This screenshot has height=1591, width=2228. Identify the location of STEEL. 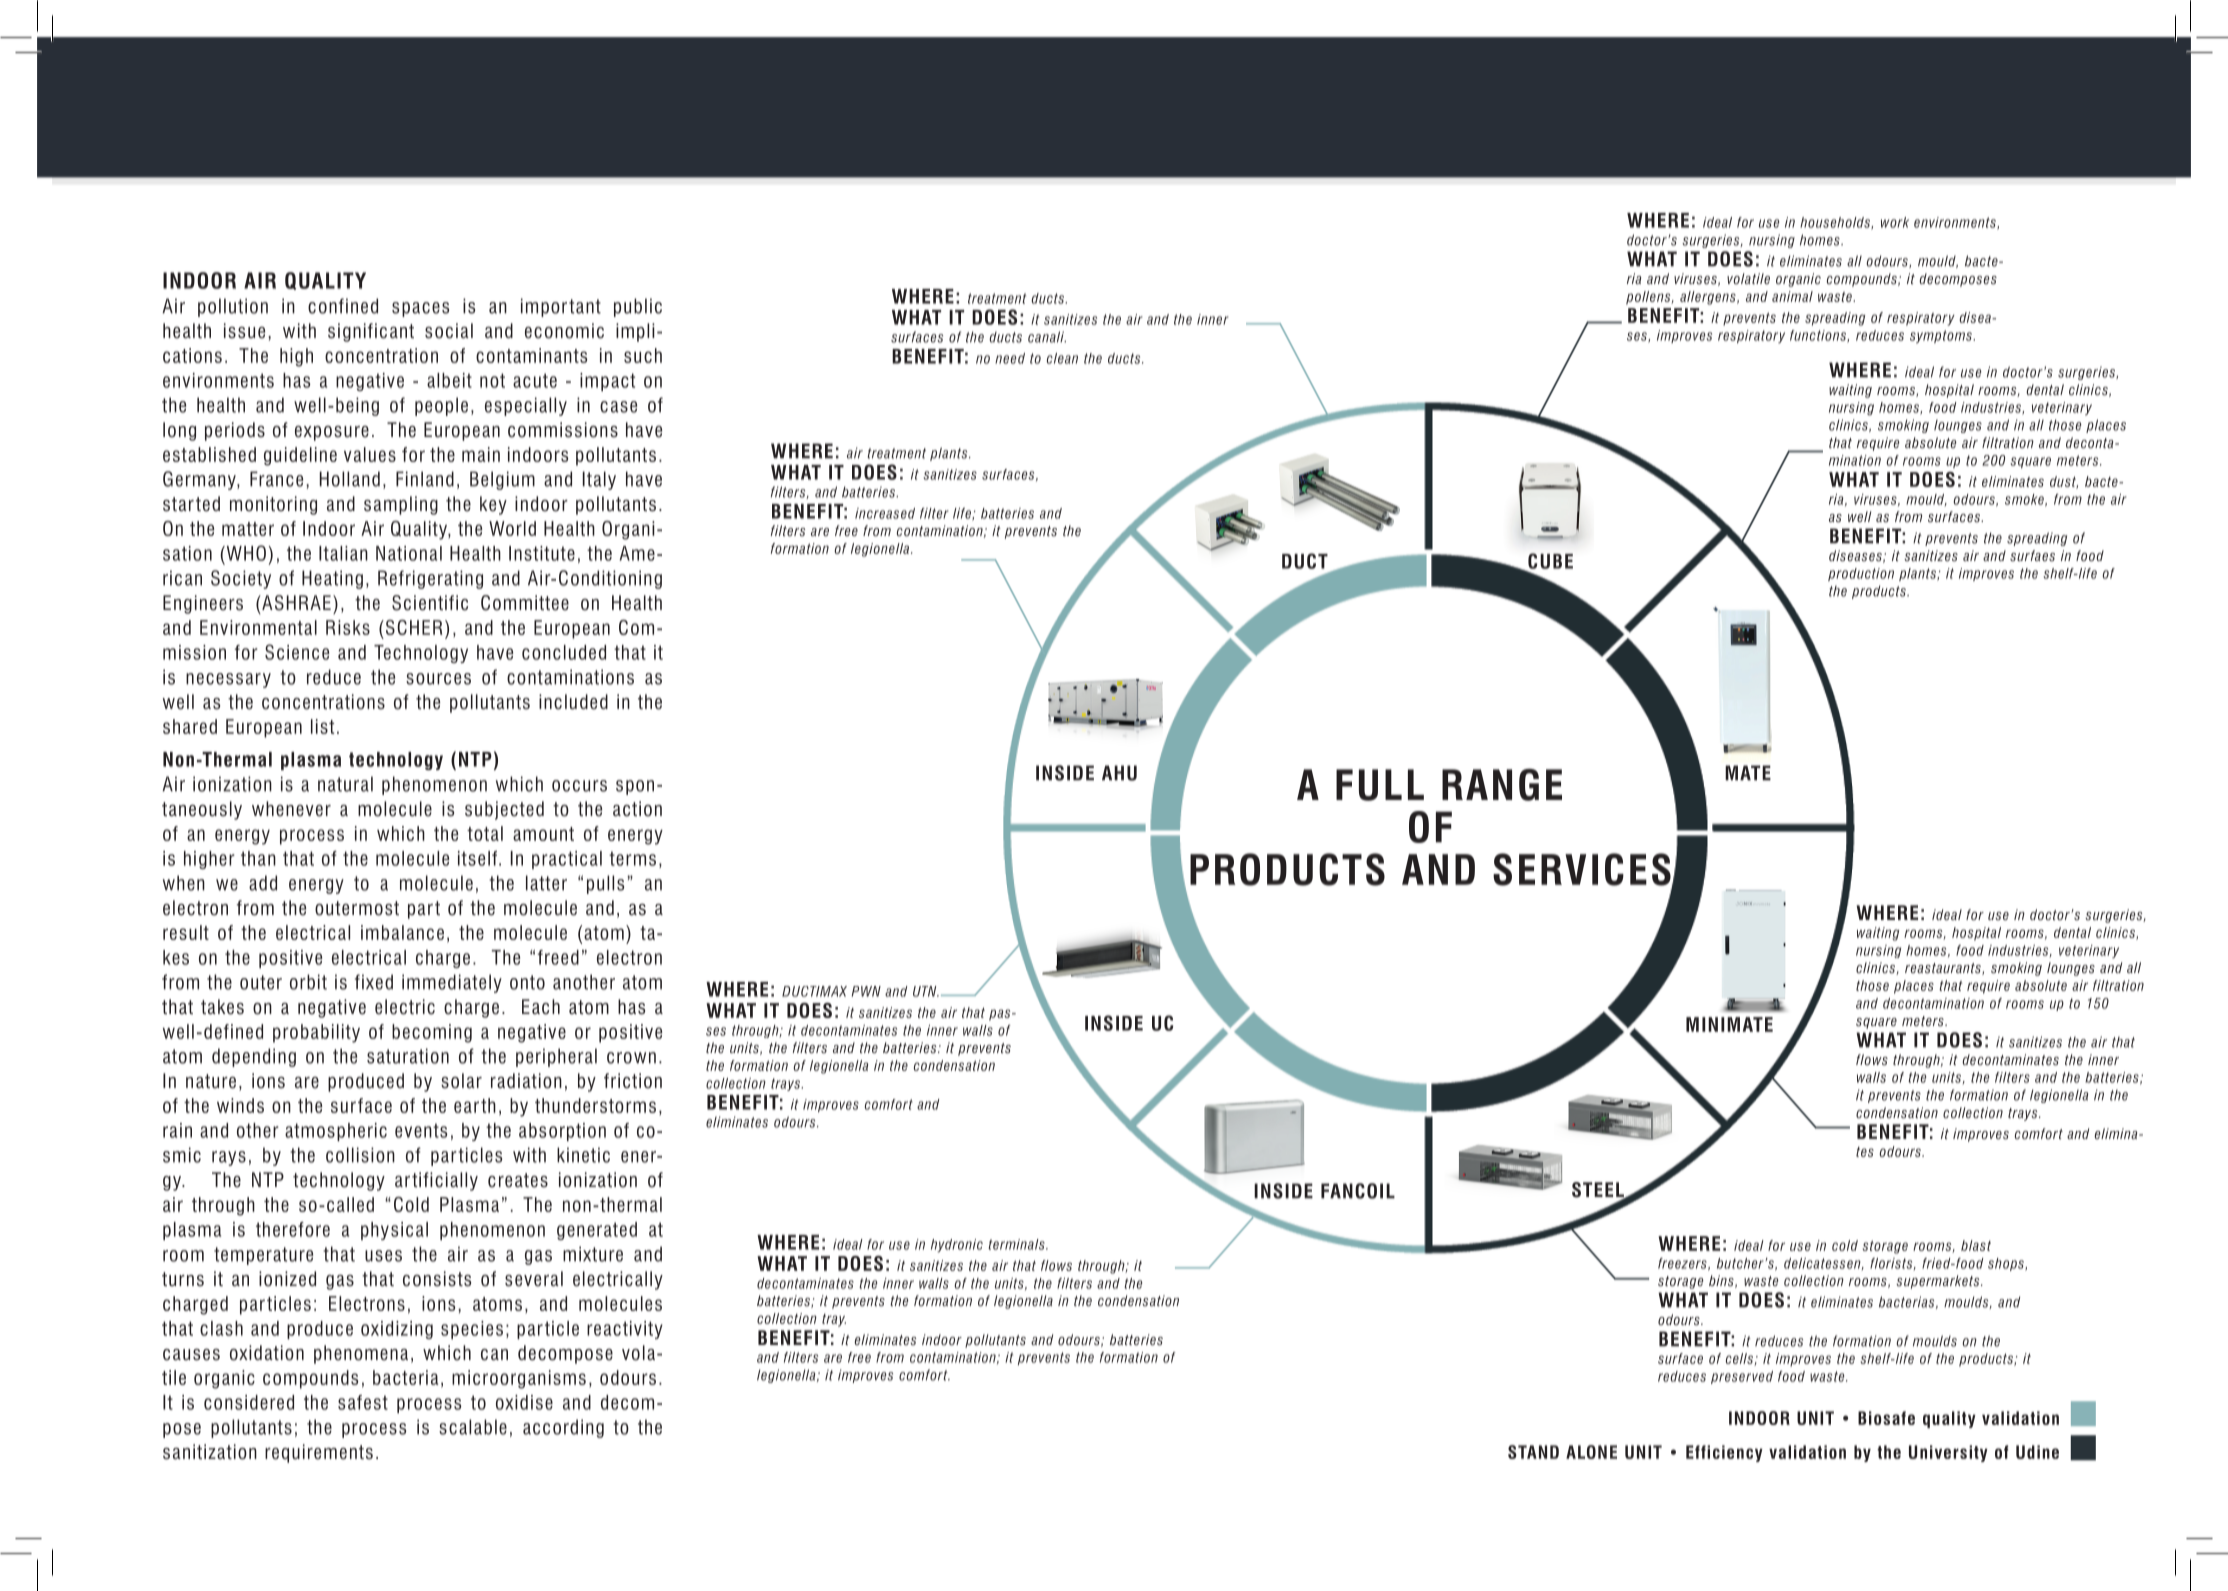
(1599, 1191).
